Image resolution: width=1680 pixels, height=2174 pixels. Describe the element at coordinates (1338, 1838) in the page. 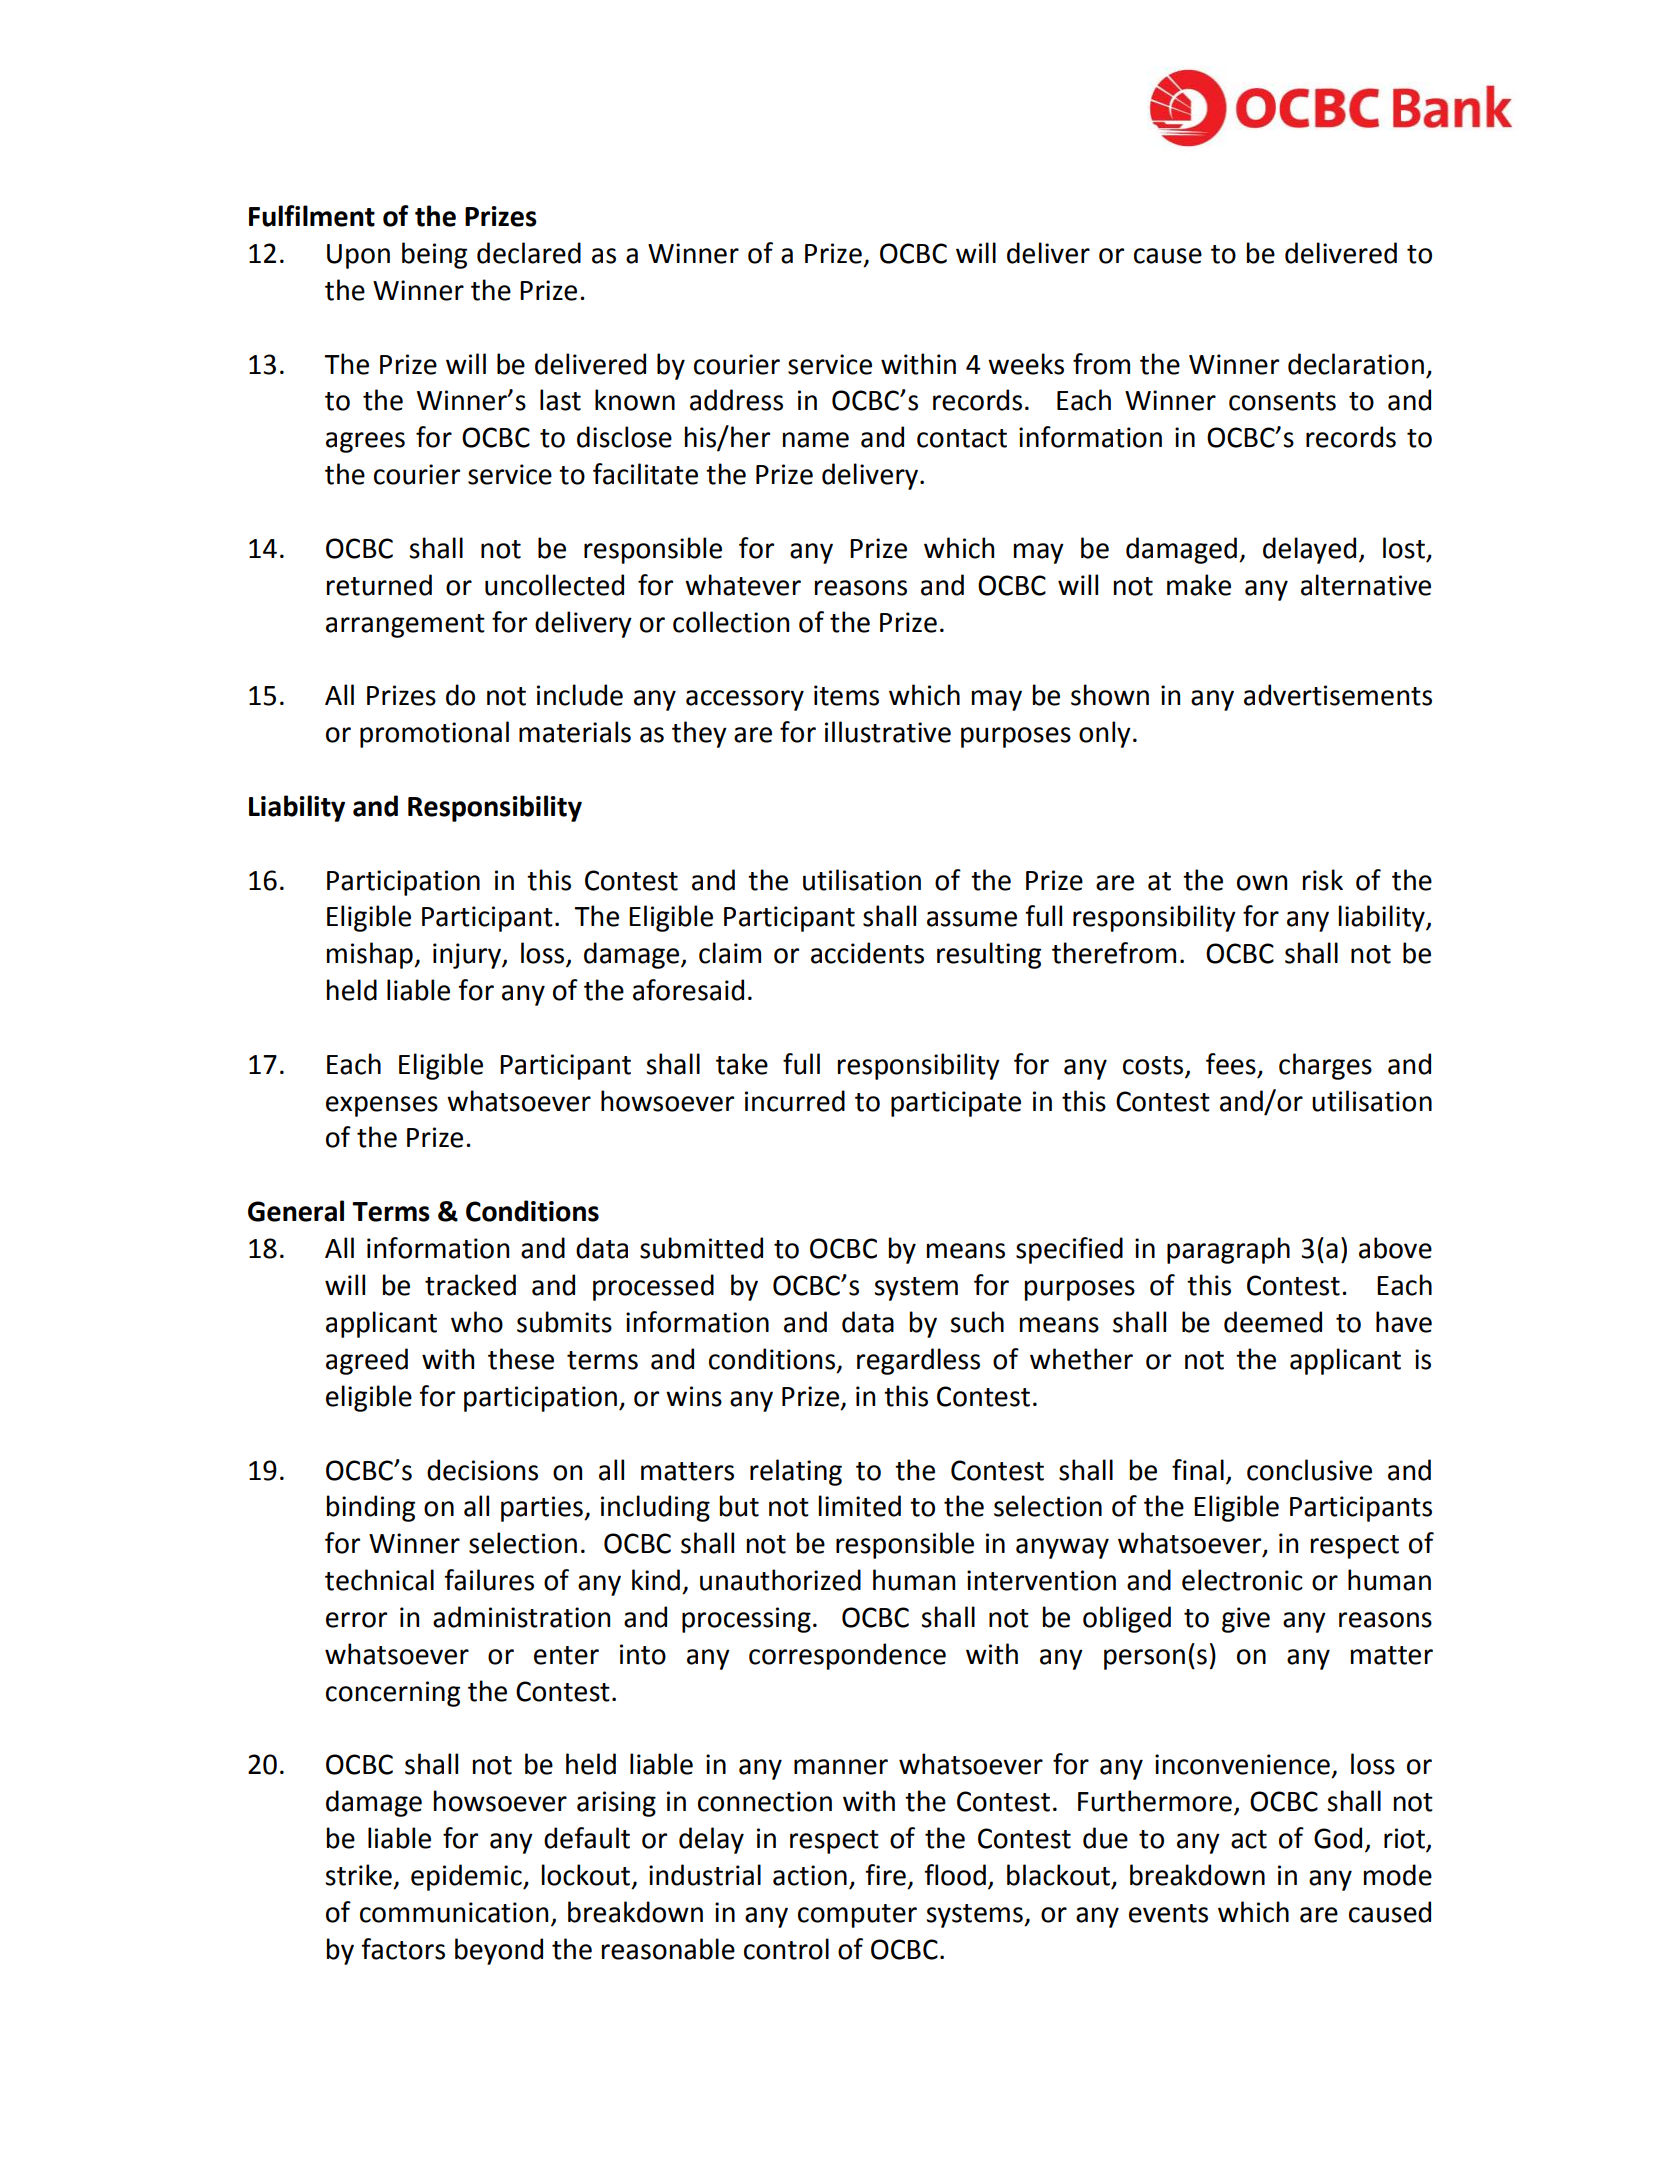

I see `God` at that location.
